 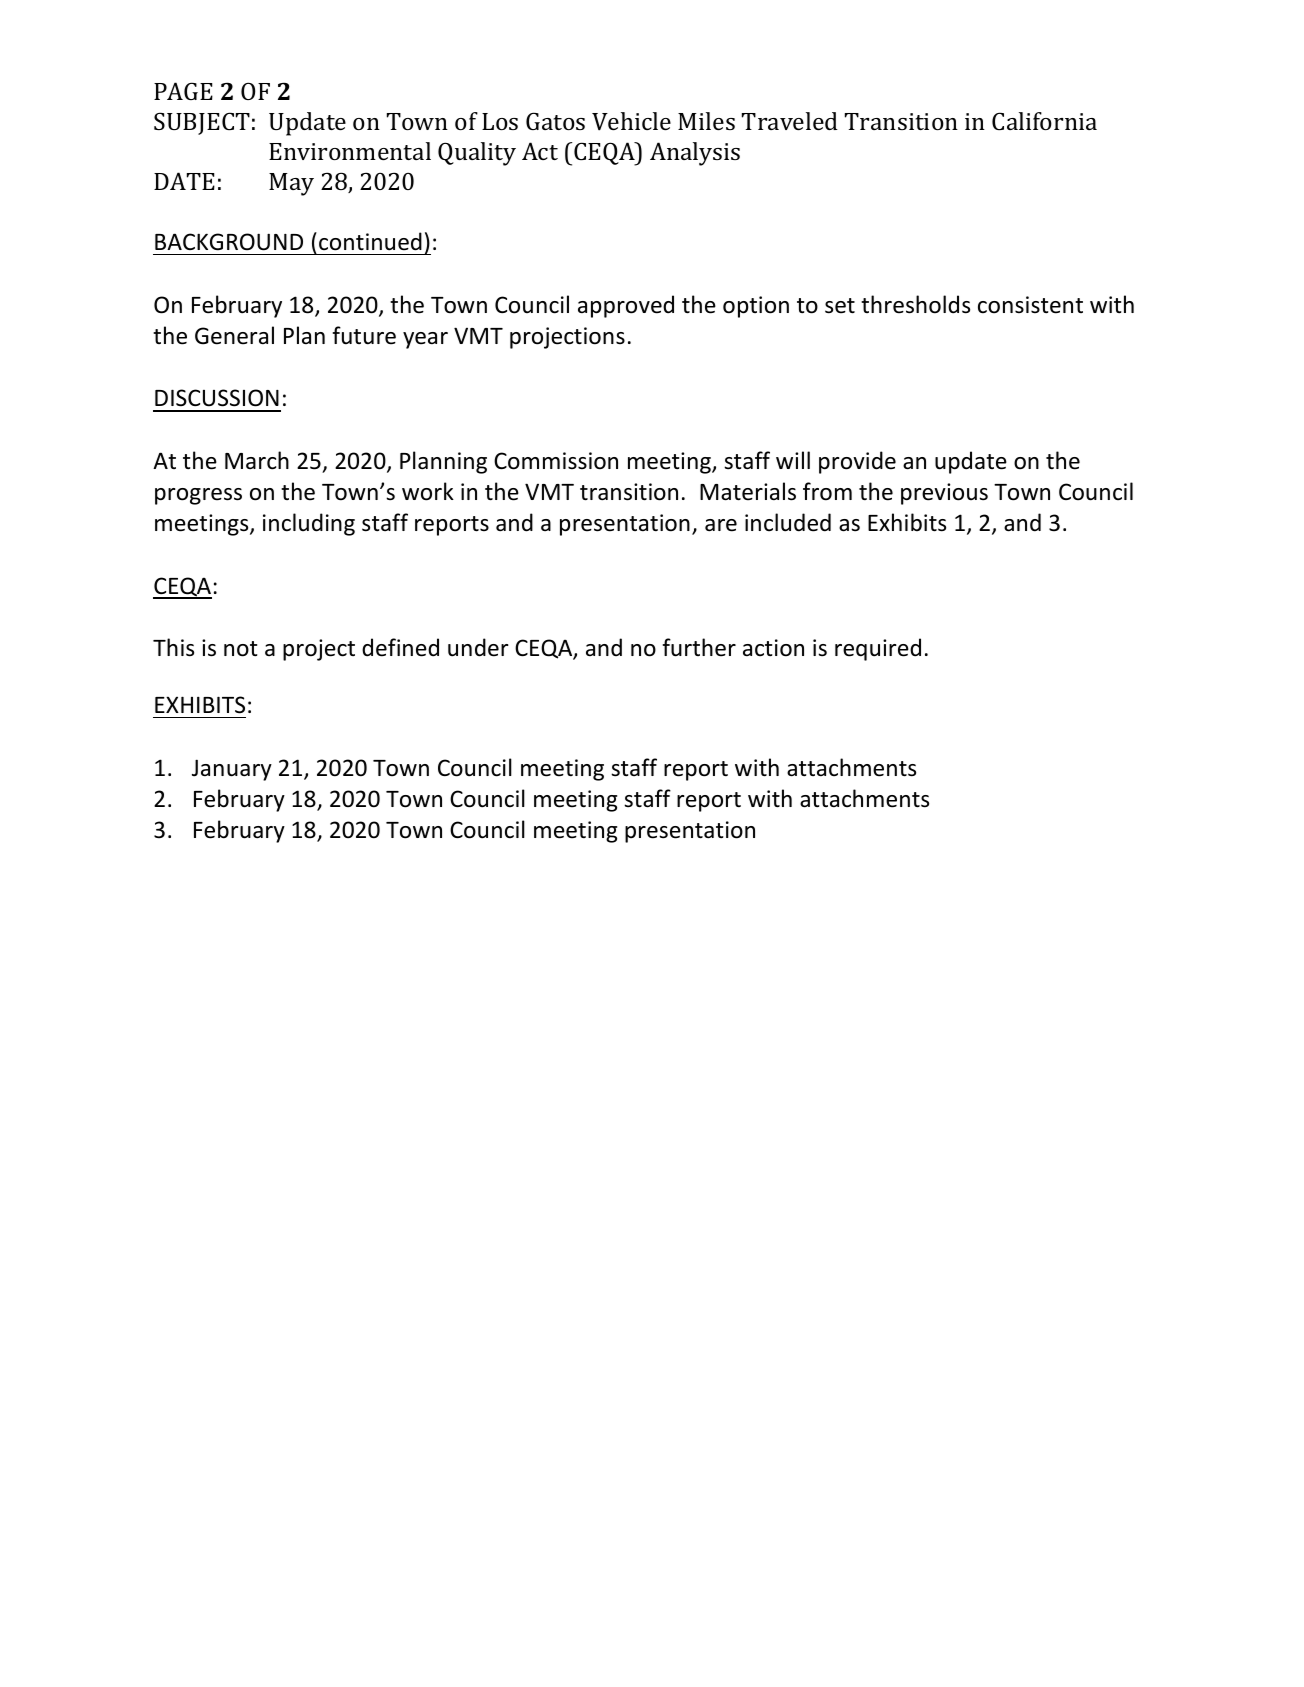 What do you see at coordinates (626, 306) in the screenshot?
I see `approved` at bounding box center [626, 306].
